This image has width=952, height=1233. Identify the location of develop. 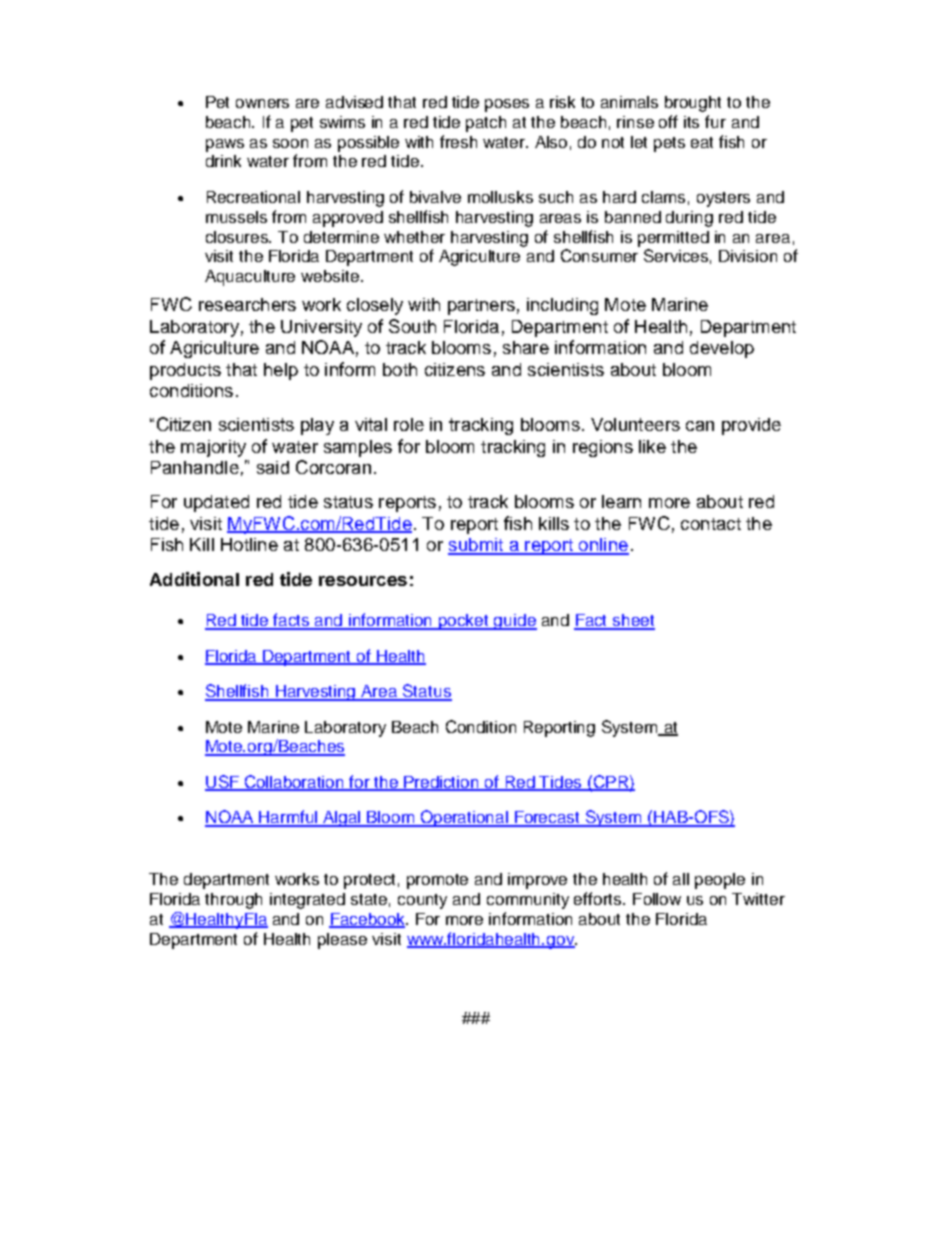
(722, 349).
